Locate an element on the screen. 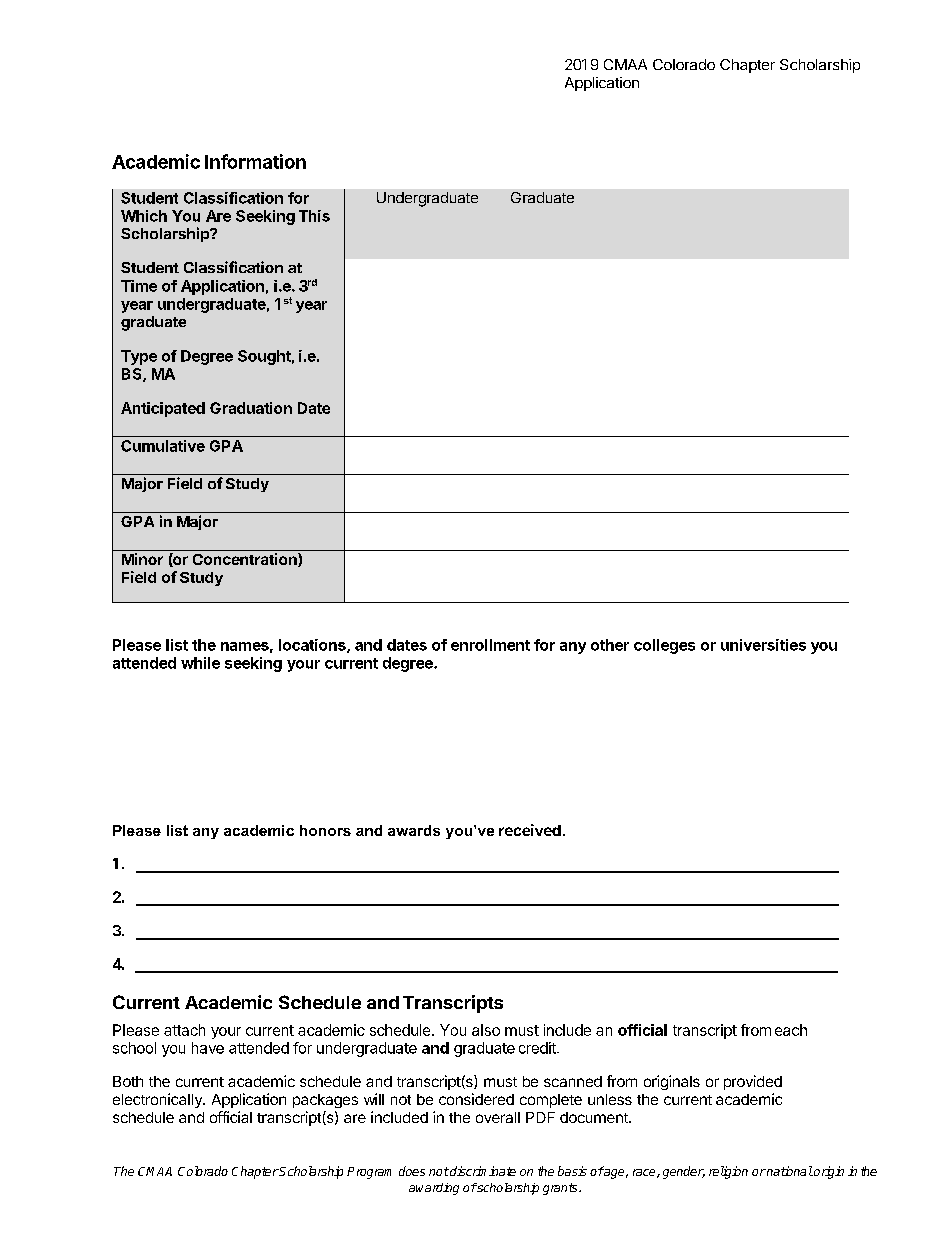 Image resolution: width=952 pixels, height=1233 pixels. religion is located at coordinates (728, 1172).
